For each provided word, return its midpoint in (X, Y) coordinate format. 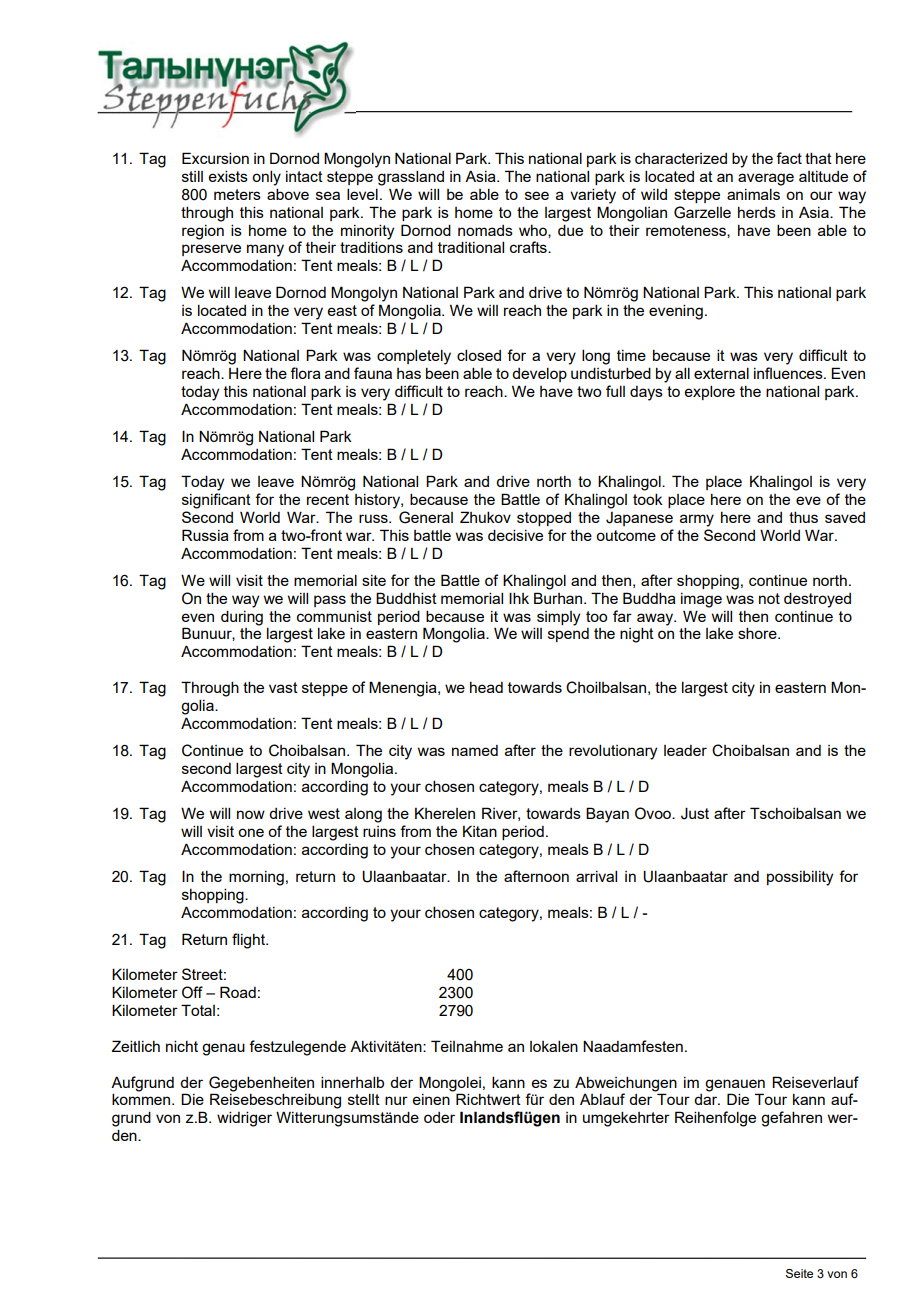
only (266, 178)
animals (753, 194)
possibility (800, 878)
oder (439, 1117)
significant (216, 501)
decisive (515, 535)
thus (803, 517)
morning (256, 878)
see (537, 195)
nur (396, 1100)
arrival (596, 876)
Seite (799, 1273)
